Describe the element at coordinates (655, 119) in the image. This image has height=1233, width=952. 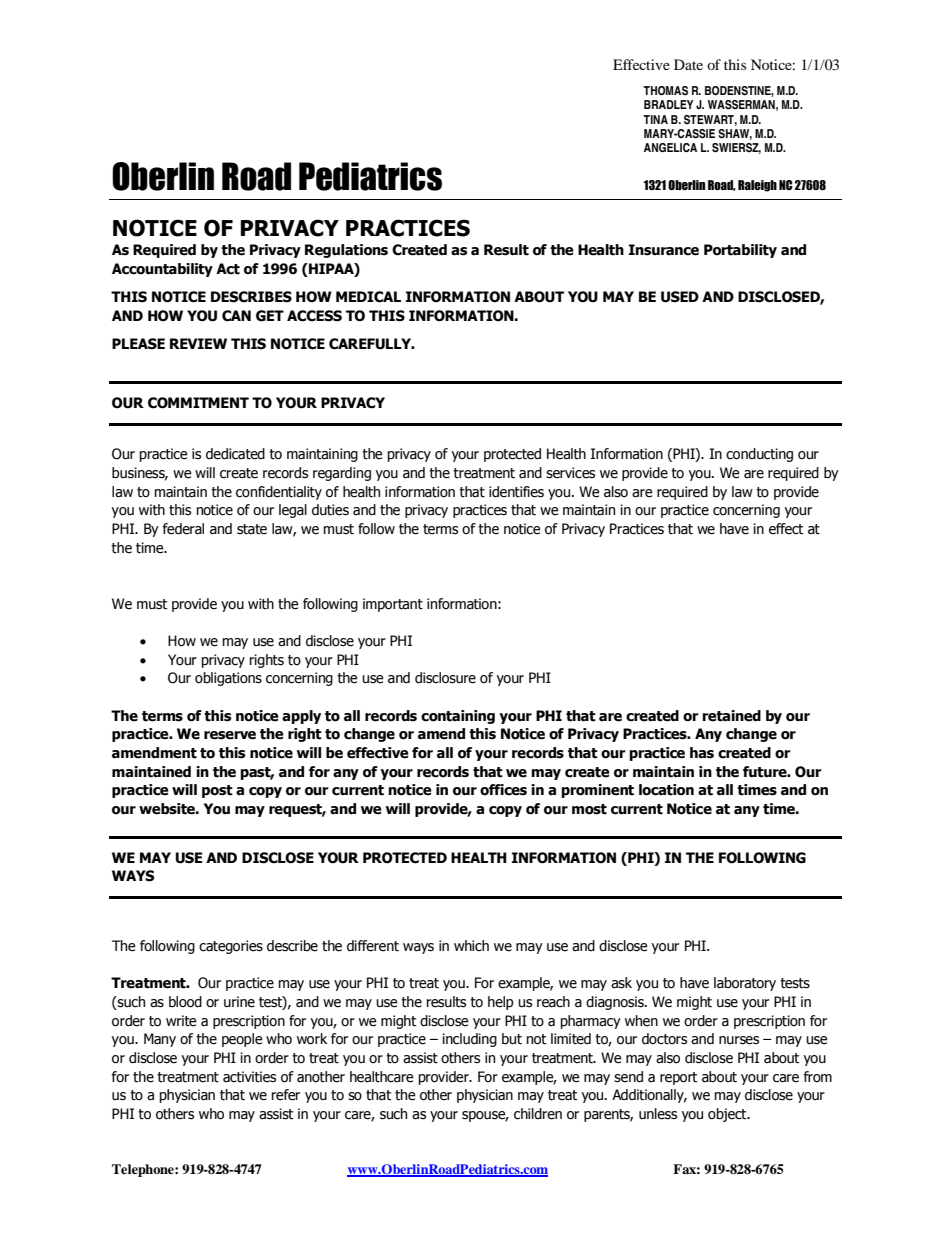
I see `TINA` at that location.
